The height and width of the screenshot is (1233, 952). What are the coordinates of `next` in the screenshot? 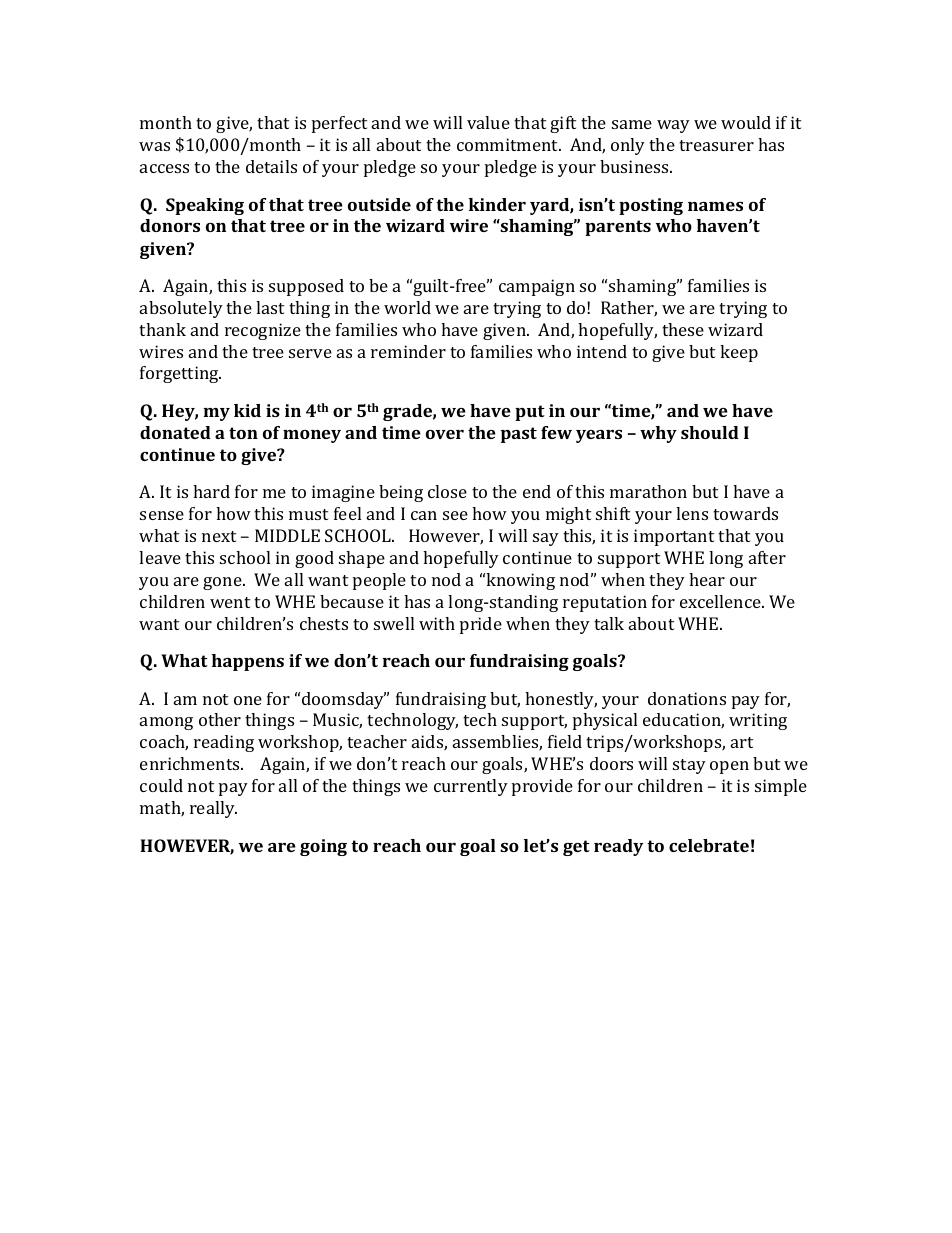 It's located at (219, 536).
